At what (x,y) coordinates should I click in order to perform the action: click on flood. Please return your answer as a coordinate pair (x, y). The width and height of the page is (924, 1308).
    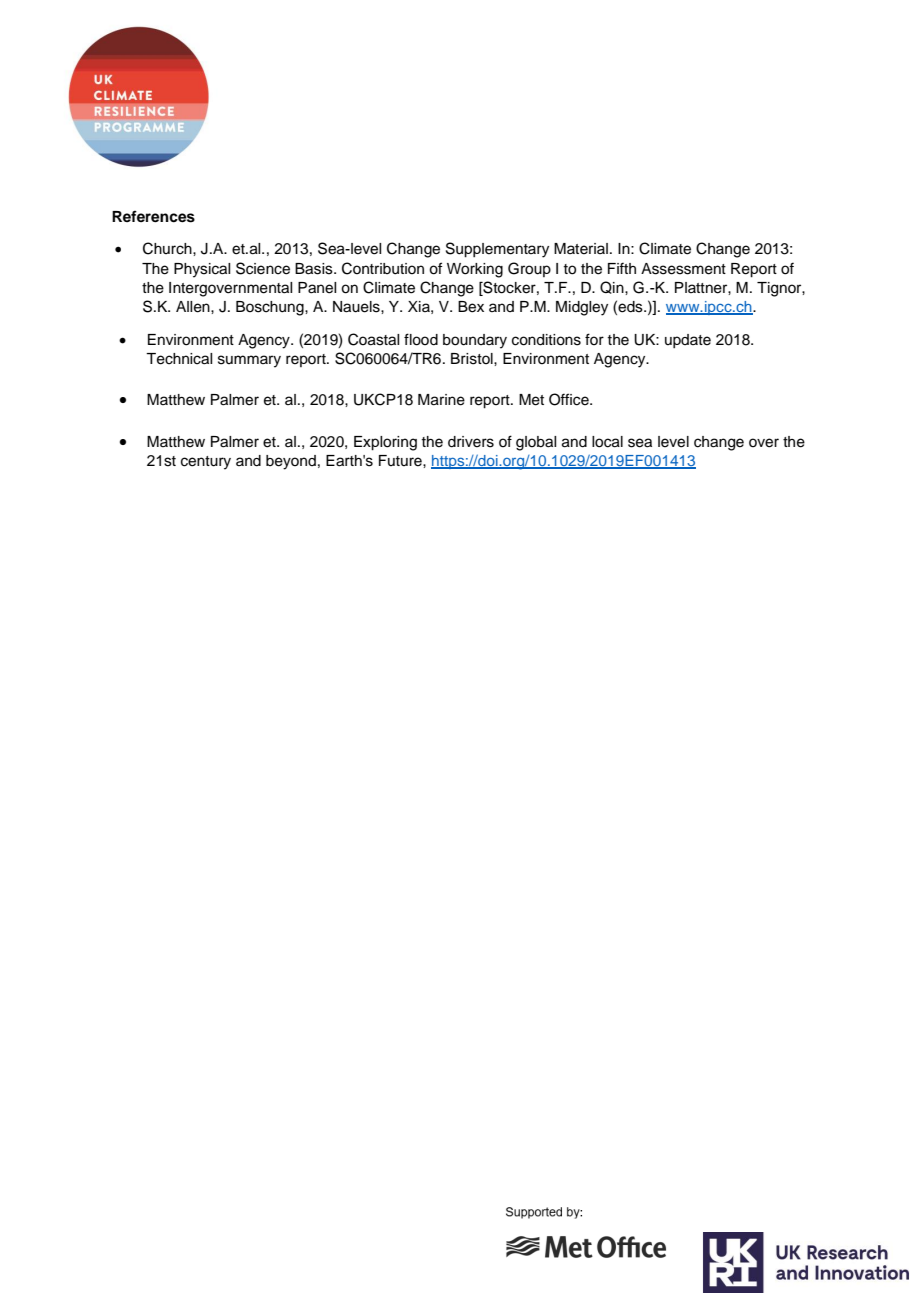
    Looking at the image, I should click on (421, 339).
